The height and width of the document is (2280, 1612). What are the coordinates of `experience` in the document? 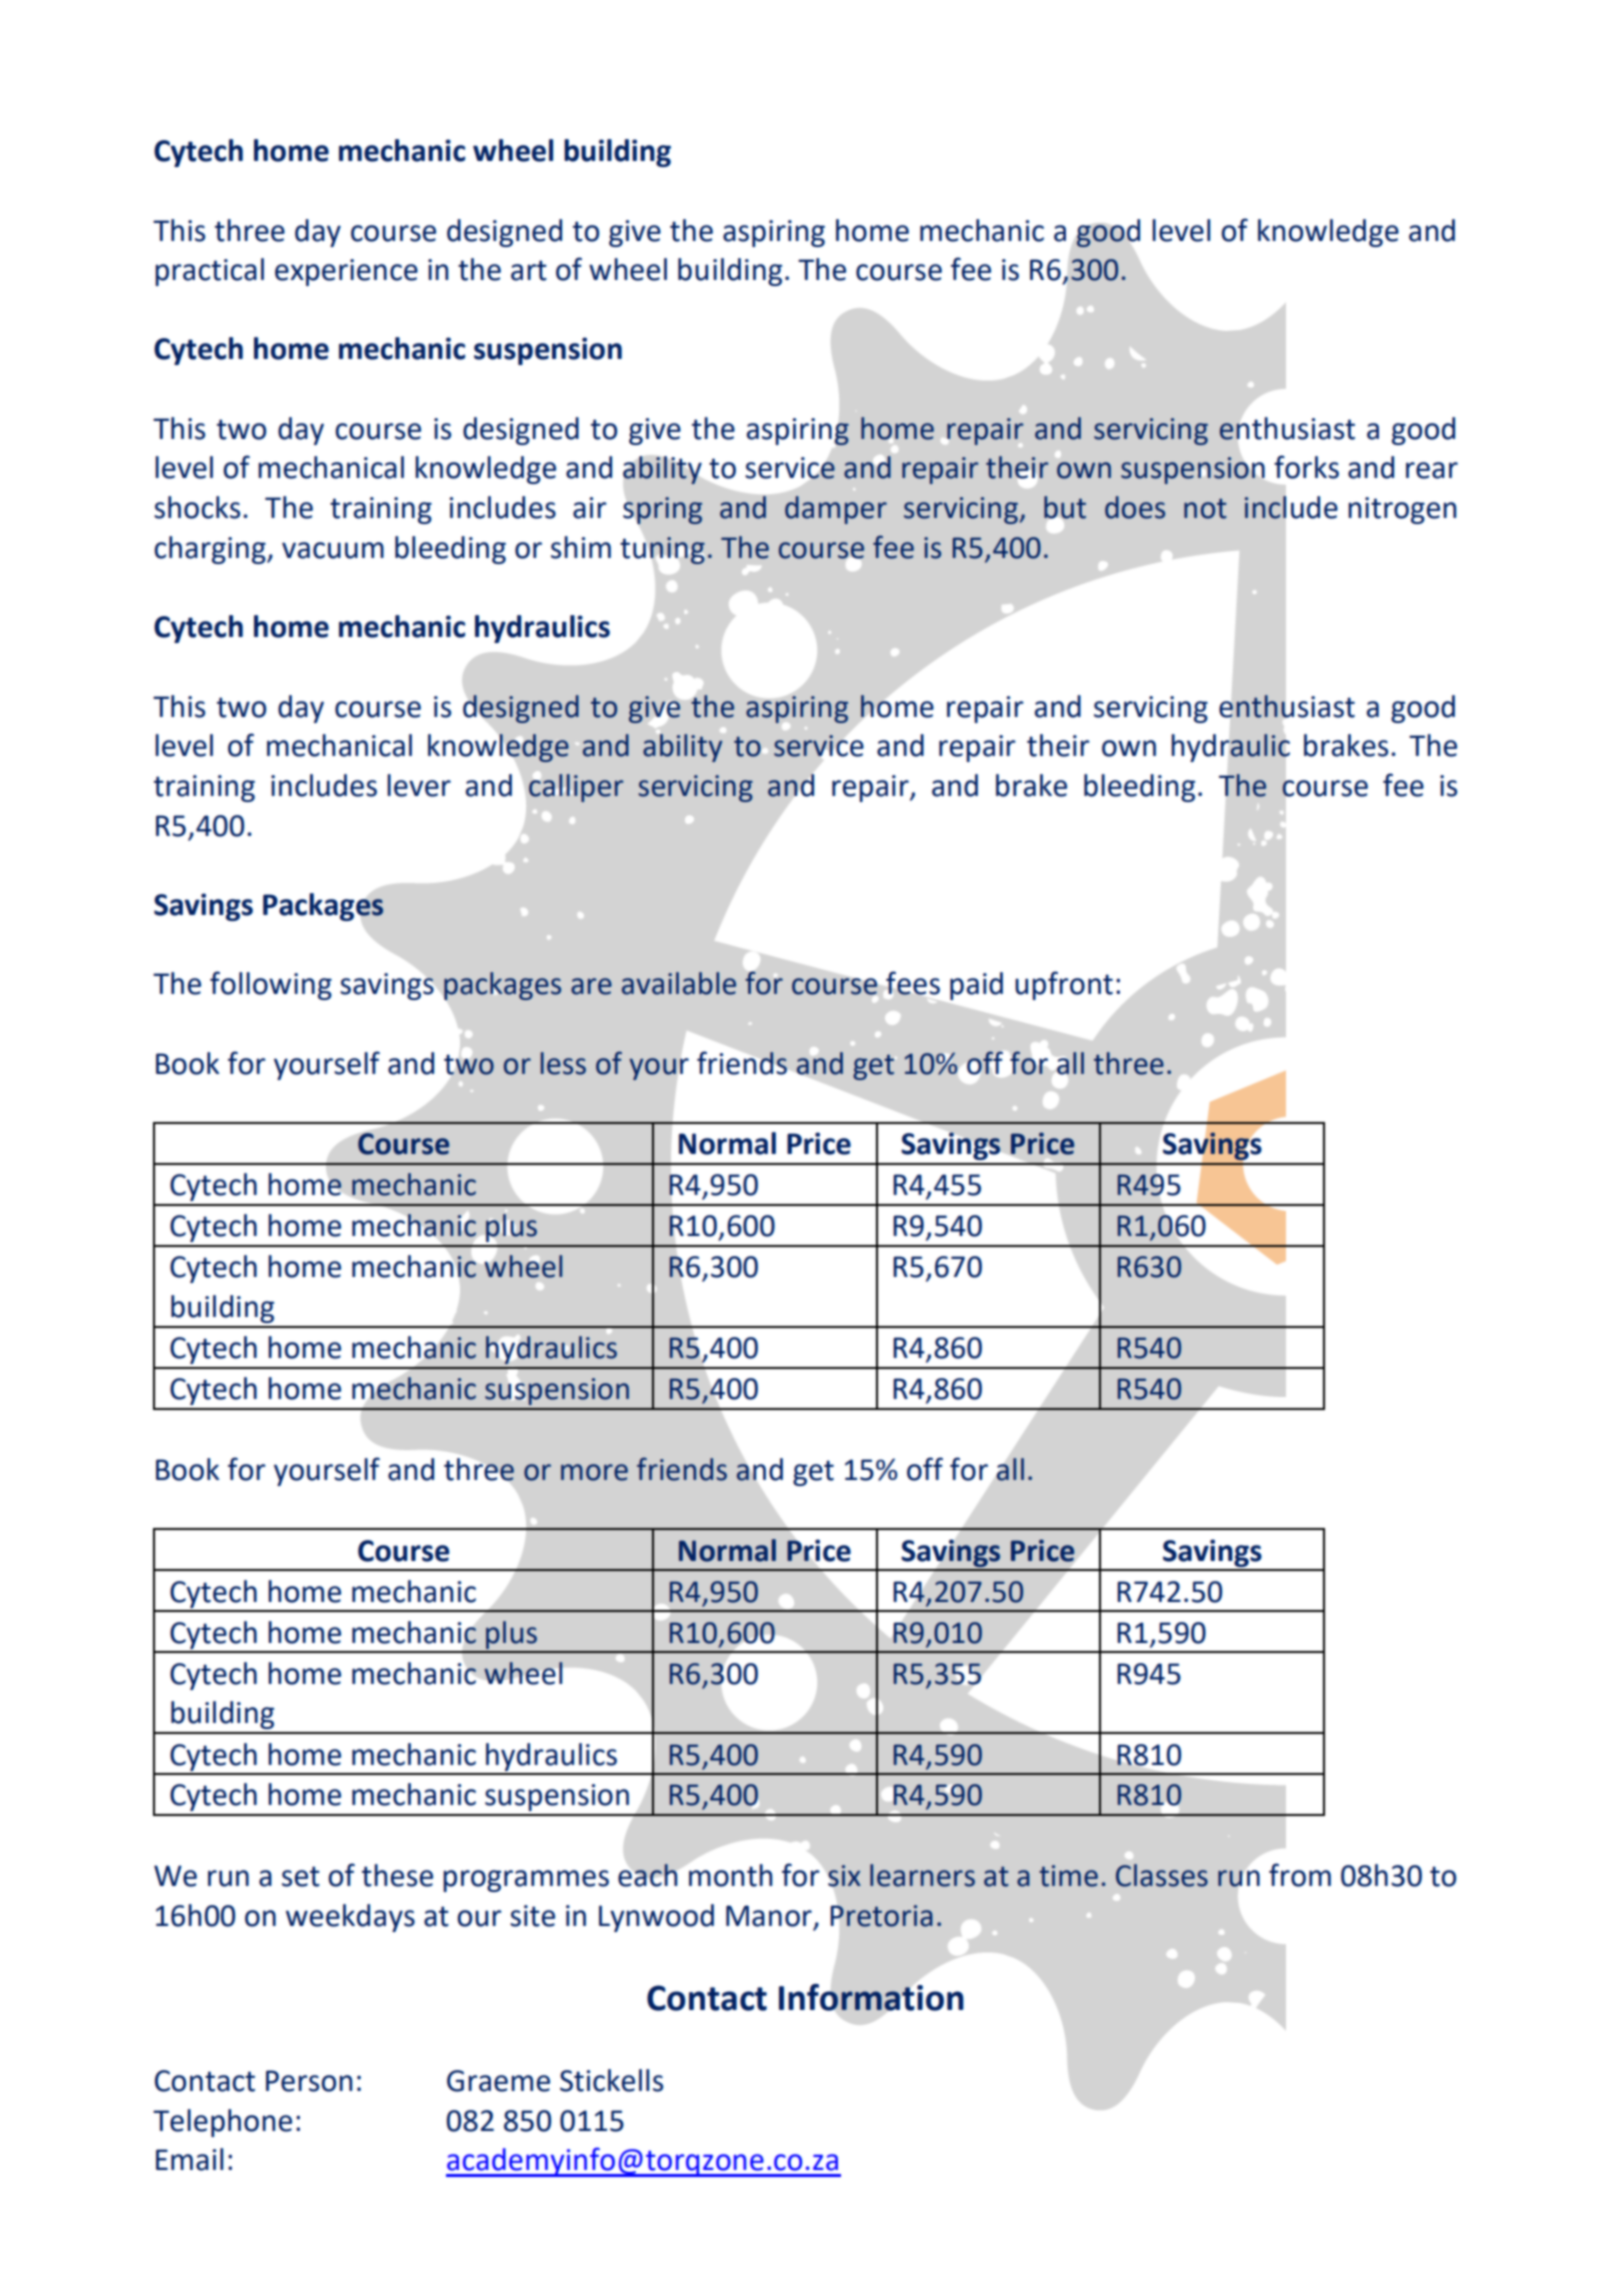 It's located at (346, 272).
